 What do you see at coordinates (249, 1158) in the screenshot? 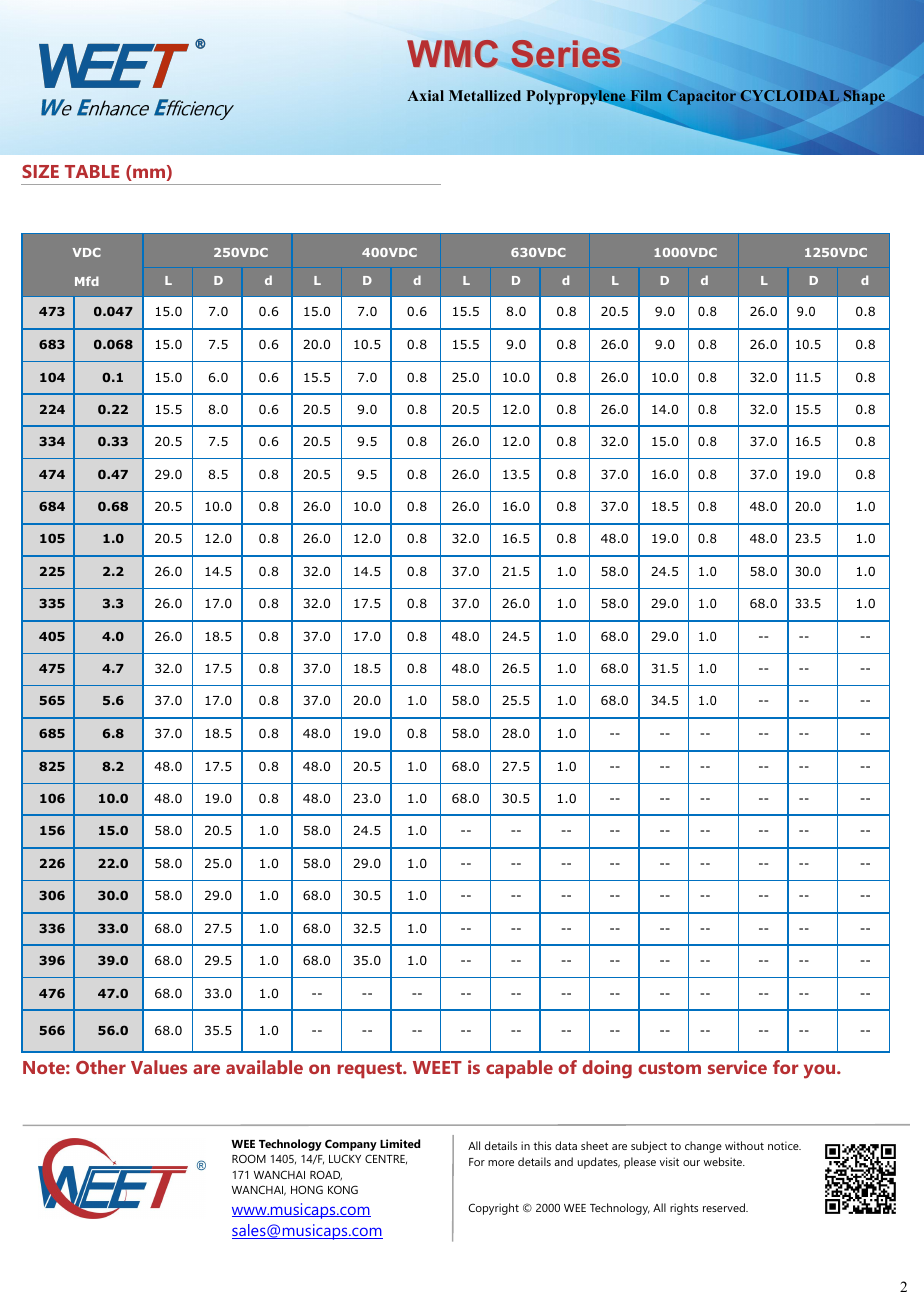
I see `ROOM` at bounding box center [249, 1158].
